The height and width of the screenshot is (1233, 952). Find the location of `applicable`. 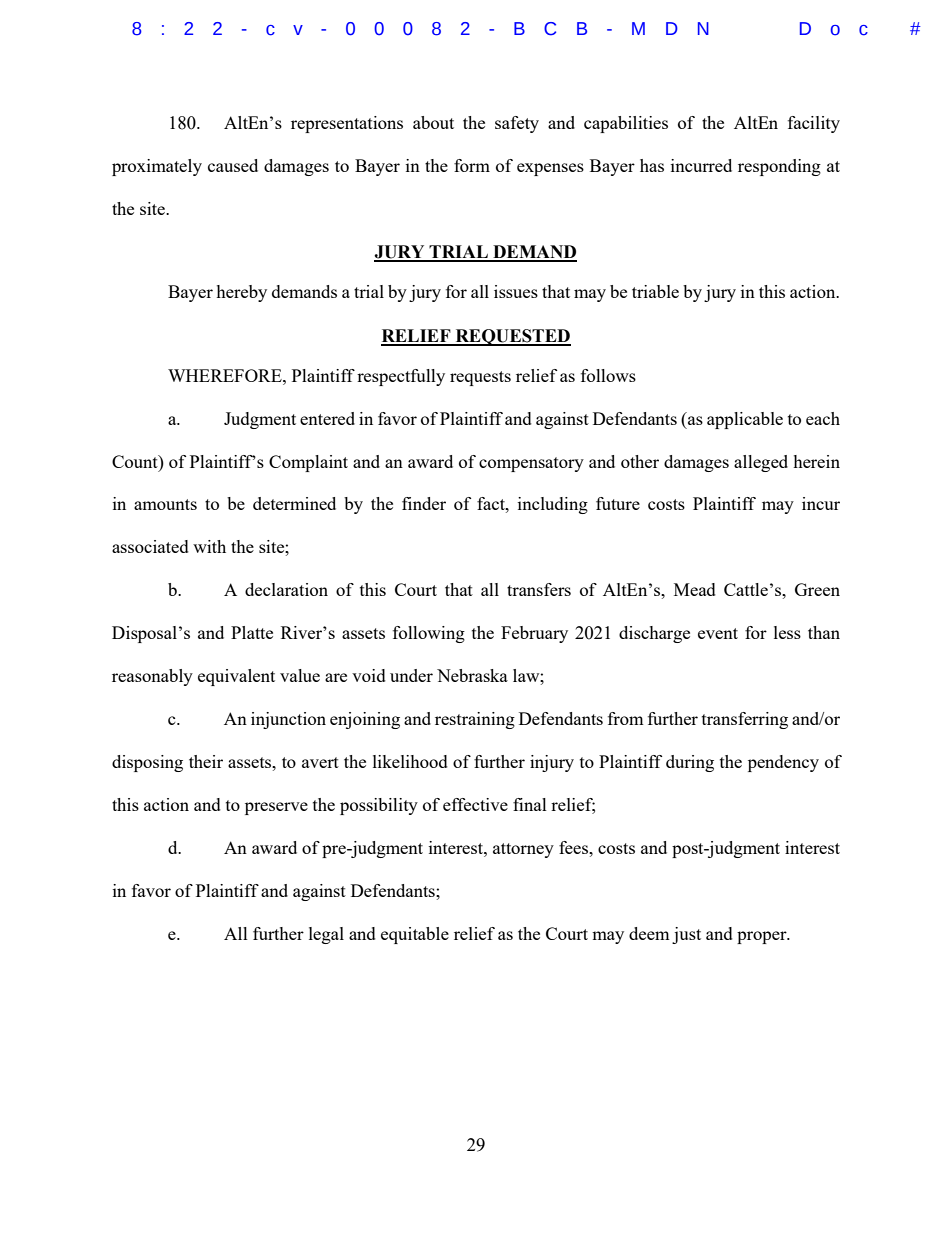

applicable is located at coordinates (745, 420).
